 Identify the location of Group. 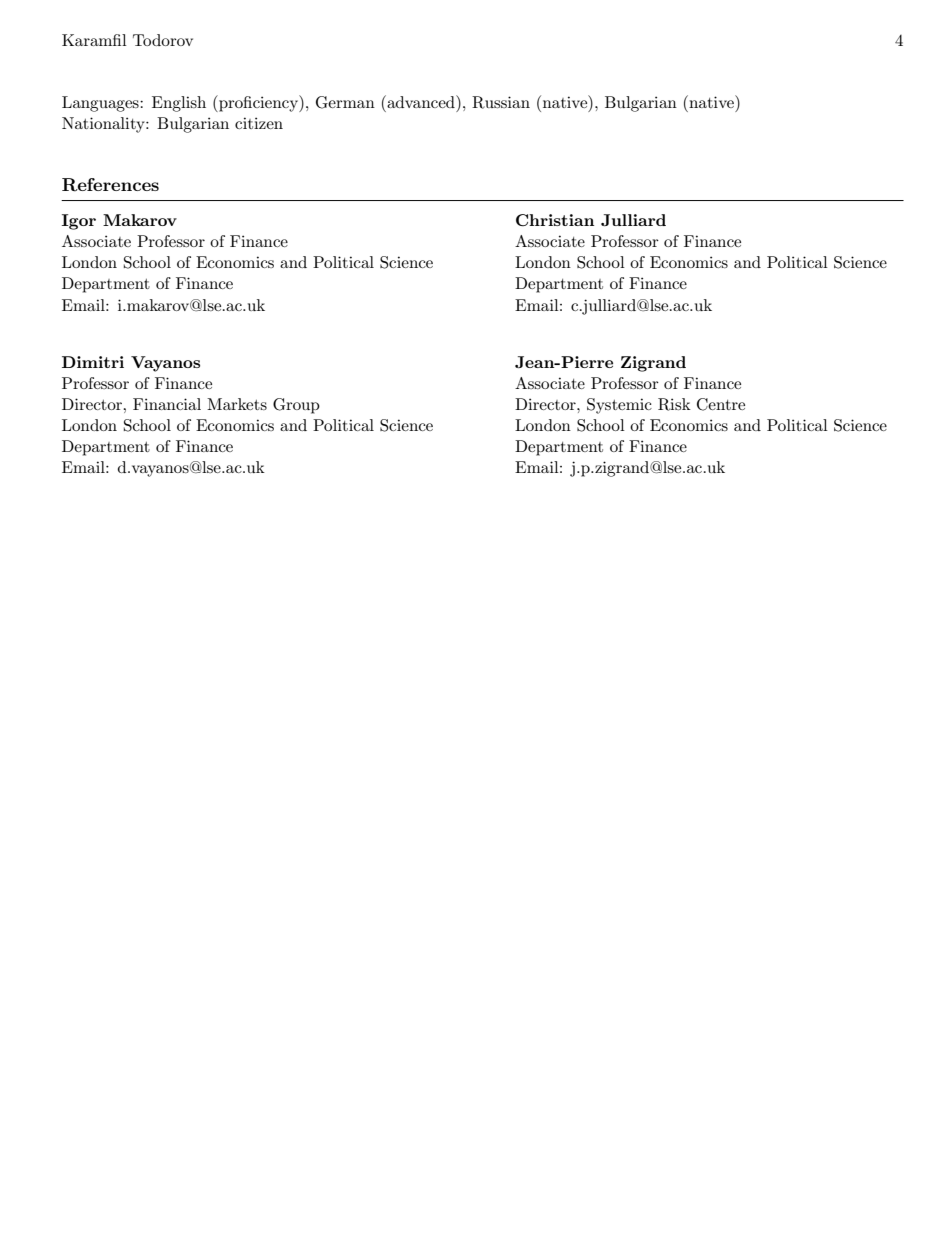
(296, 406).
